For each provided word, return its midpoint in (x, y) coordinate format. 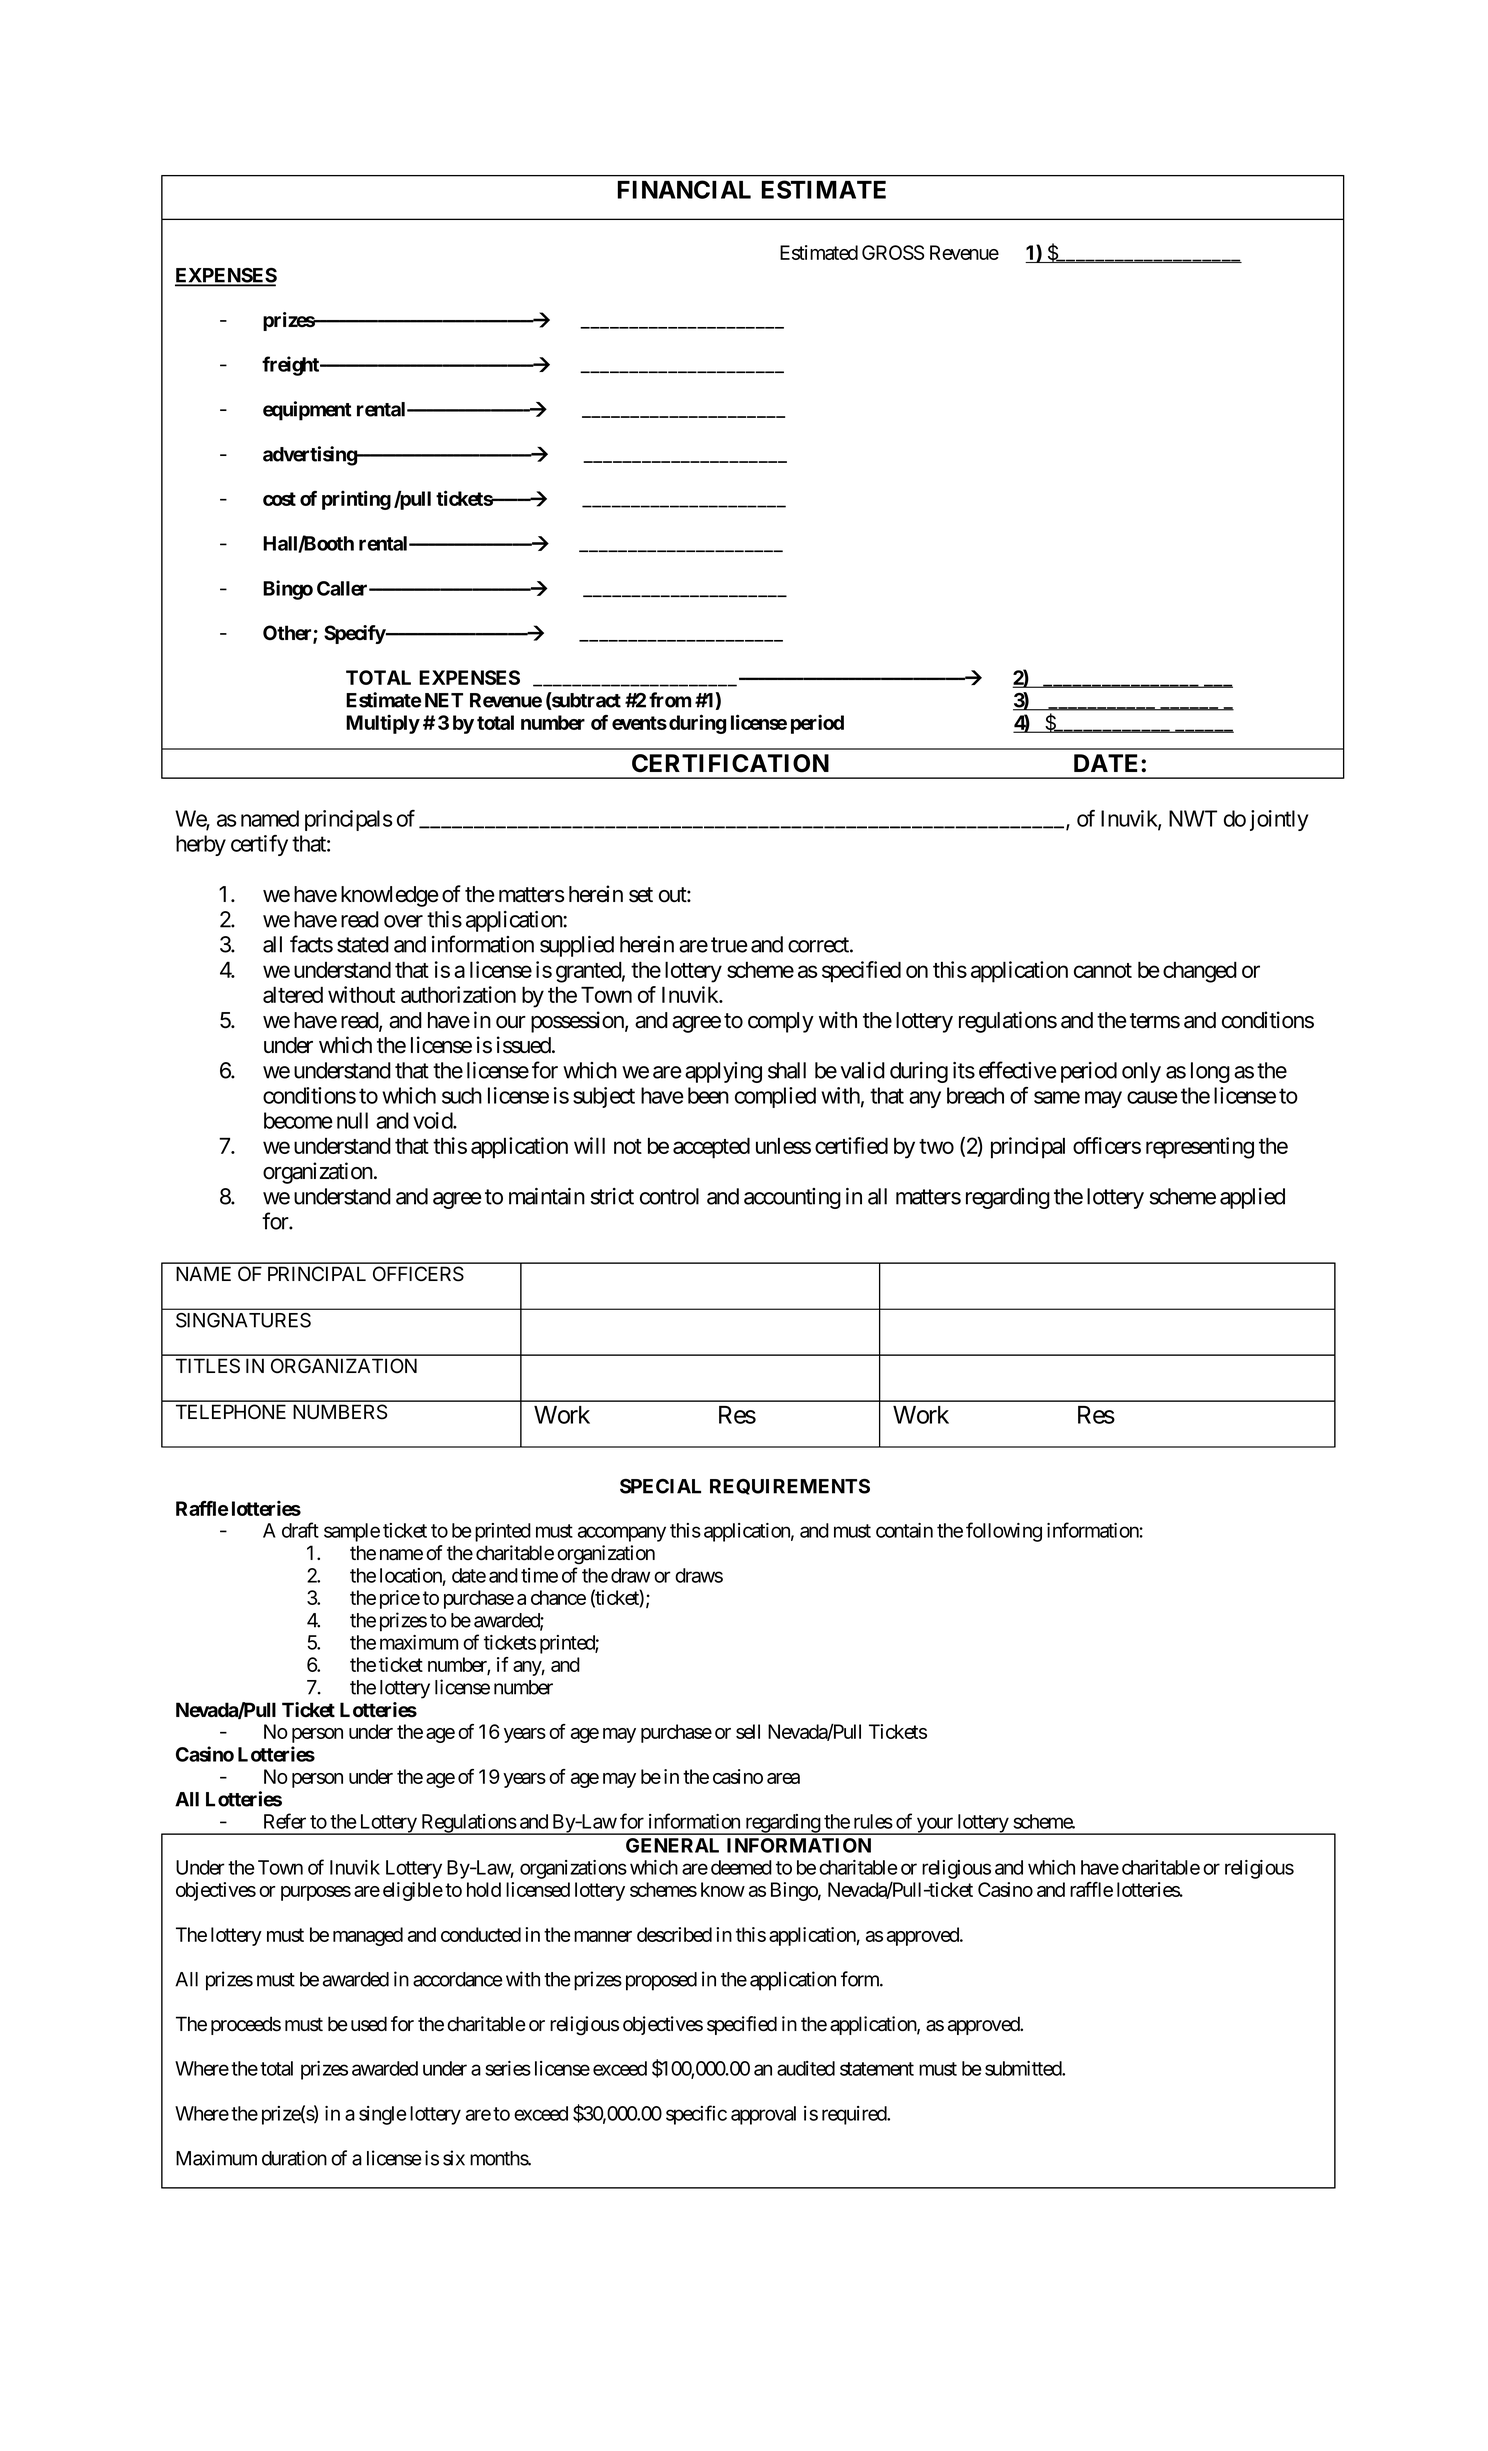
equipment (307, 411)
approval (763, 2115)
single (383, 2115)
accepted (711, 1148)
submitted (1024, 2068)
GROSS (893, 252)
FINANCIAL (684, 189)
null (352, 1120)
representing (1200, 1148)
